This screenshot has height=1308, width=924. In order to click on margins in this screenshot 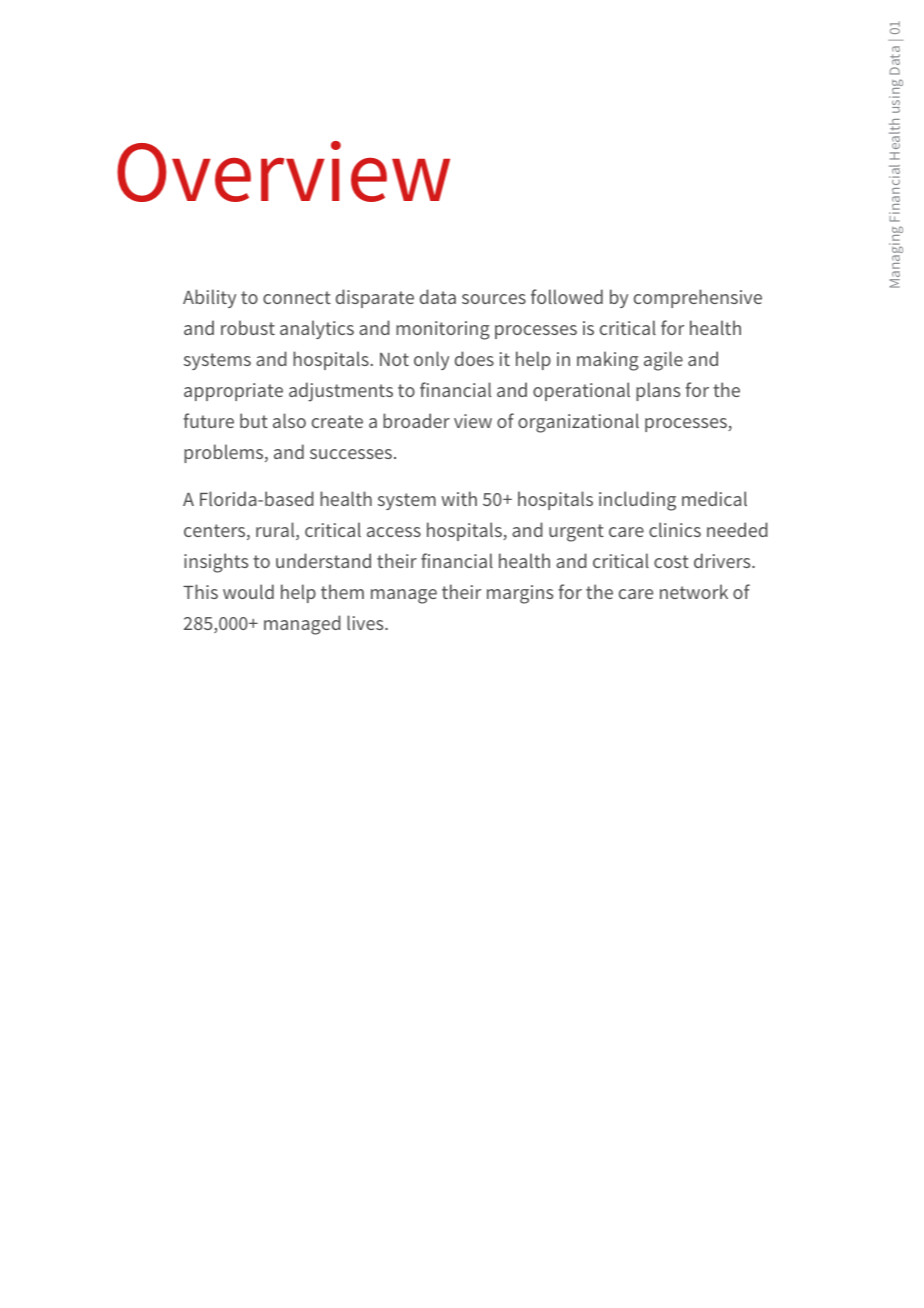, I will do `click(520, 594)`.
